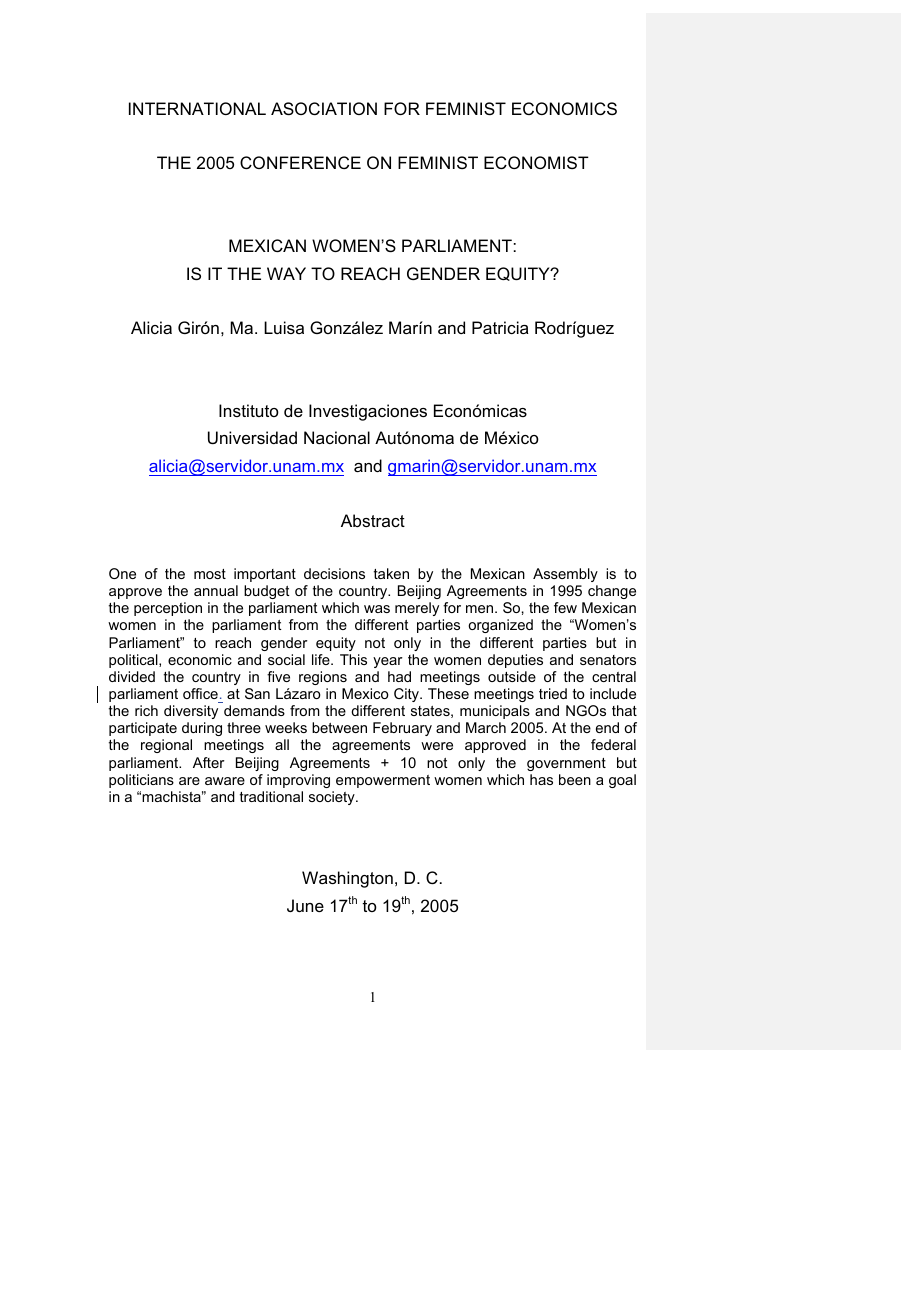 This screenshot has height=1308, width=924. What do you see at coordinates (305, 905) in the screenshot?
I see `June` at bounding box center [305, 905].
